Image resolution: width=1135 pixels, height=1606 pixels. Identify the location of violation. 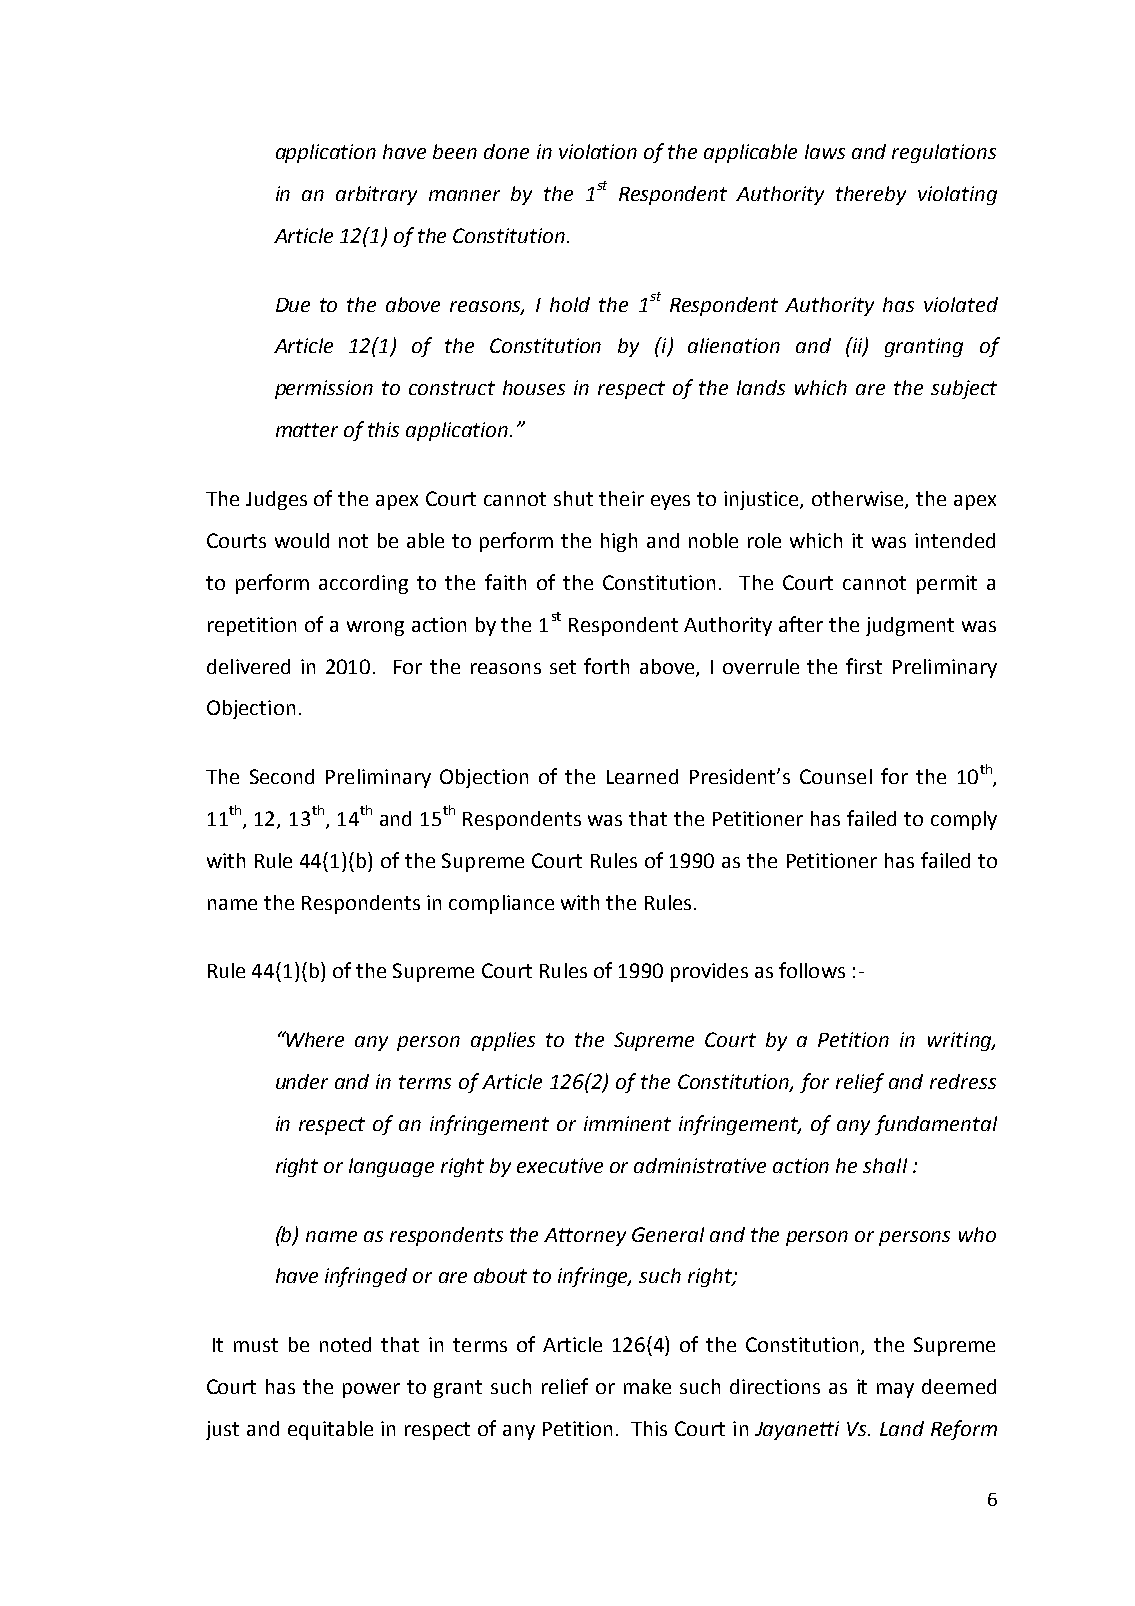
(598, 151).
